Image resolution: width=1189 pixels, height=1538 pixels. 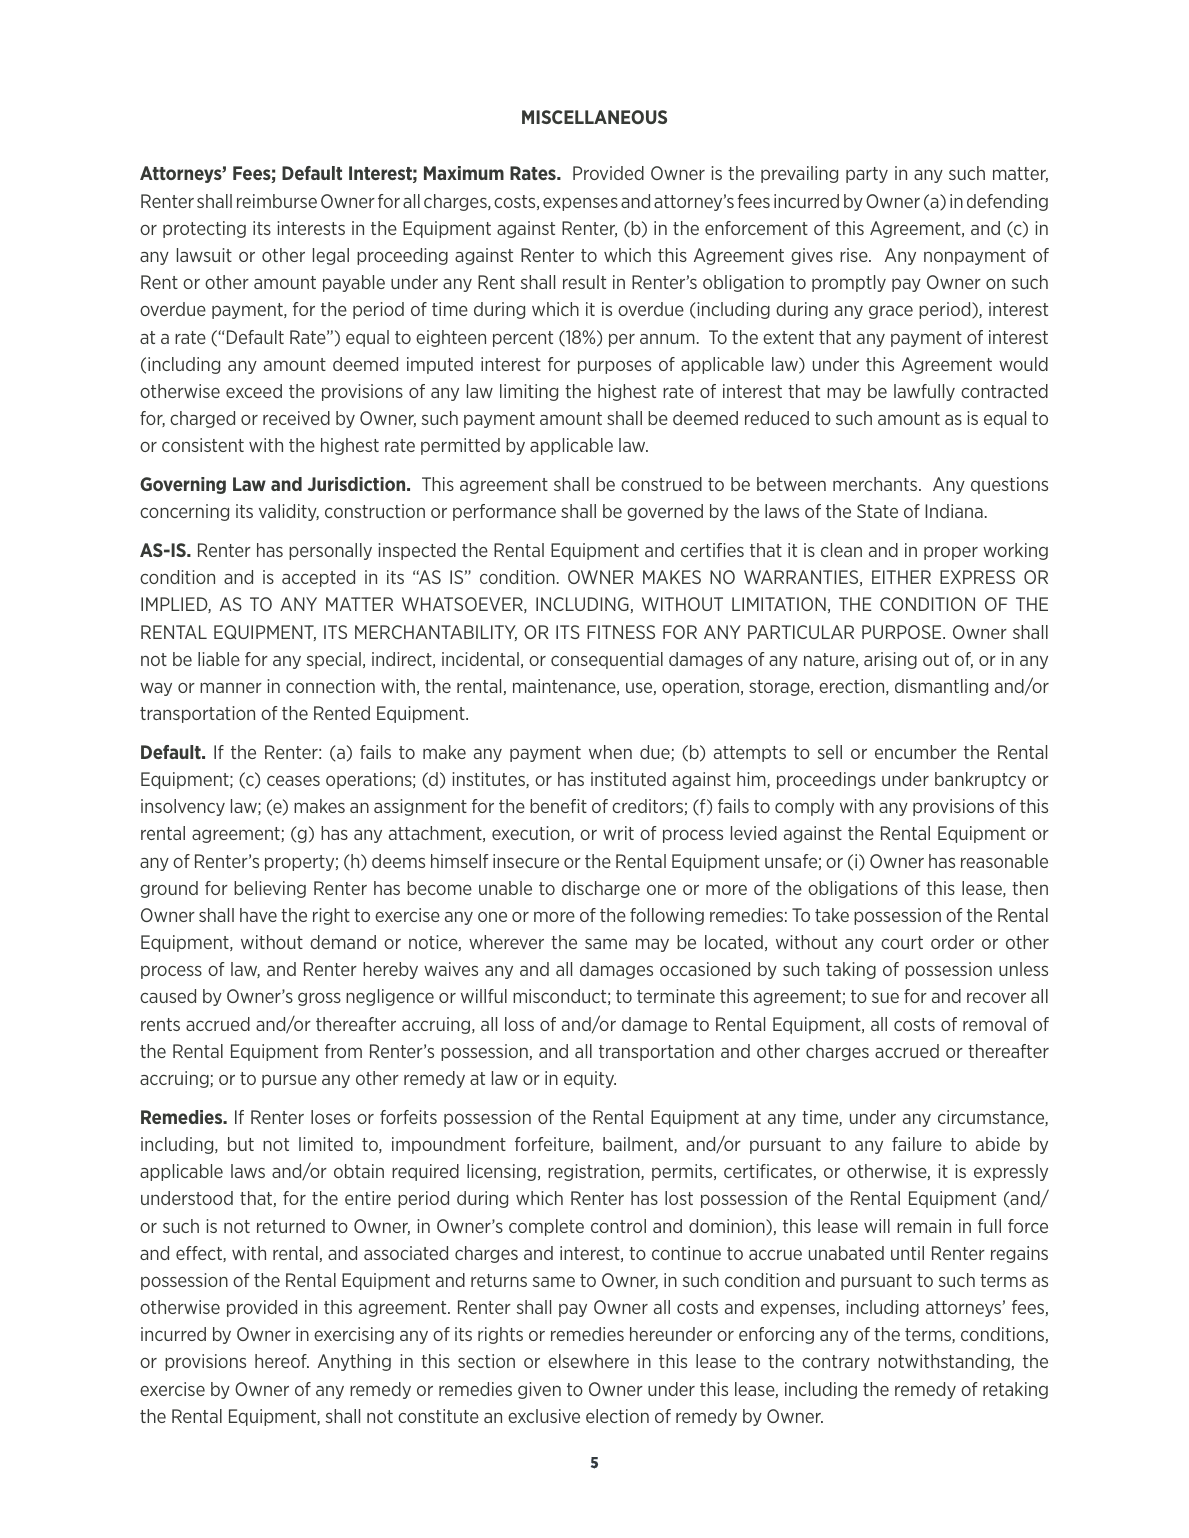 What do you see at coordinates (867, 175) in the document?
I see `party` at bounding box center [867, 175].
